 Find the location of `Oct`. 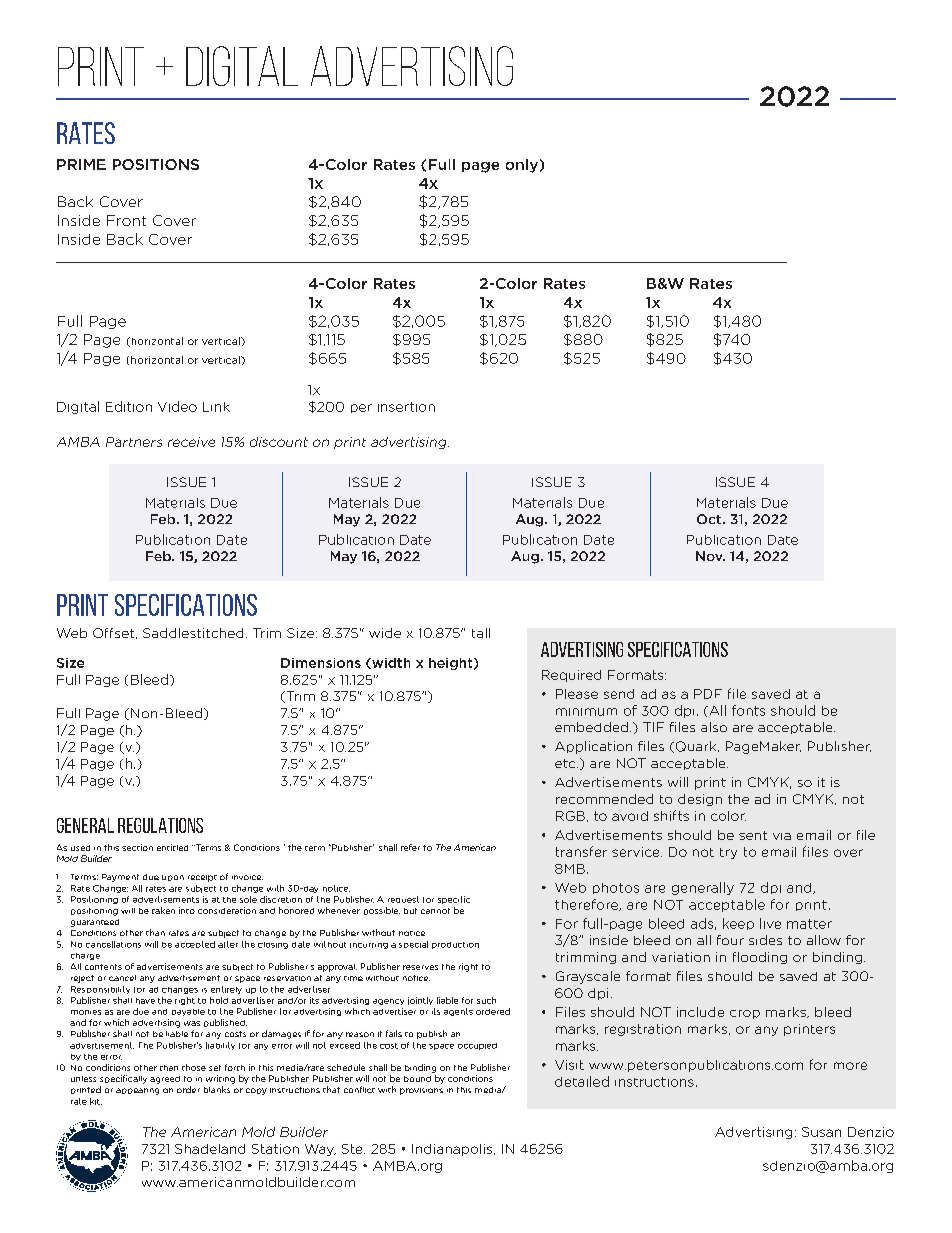

Oct is located at coordinates (710, 519).
